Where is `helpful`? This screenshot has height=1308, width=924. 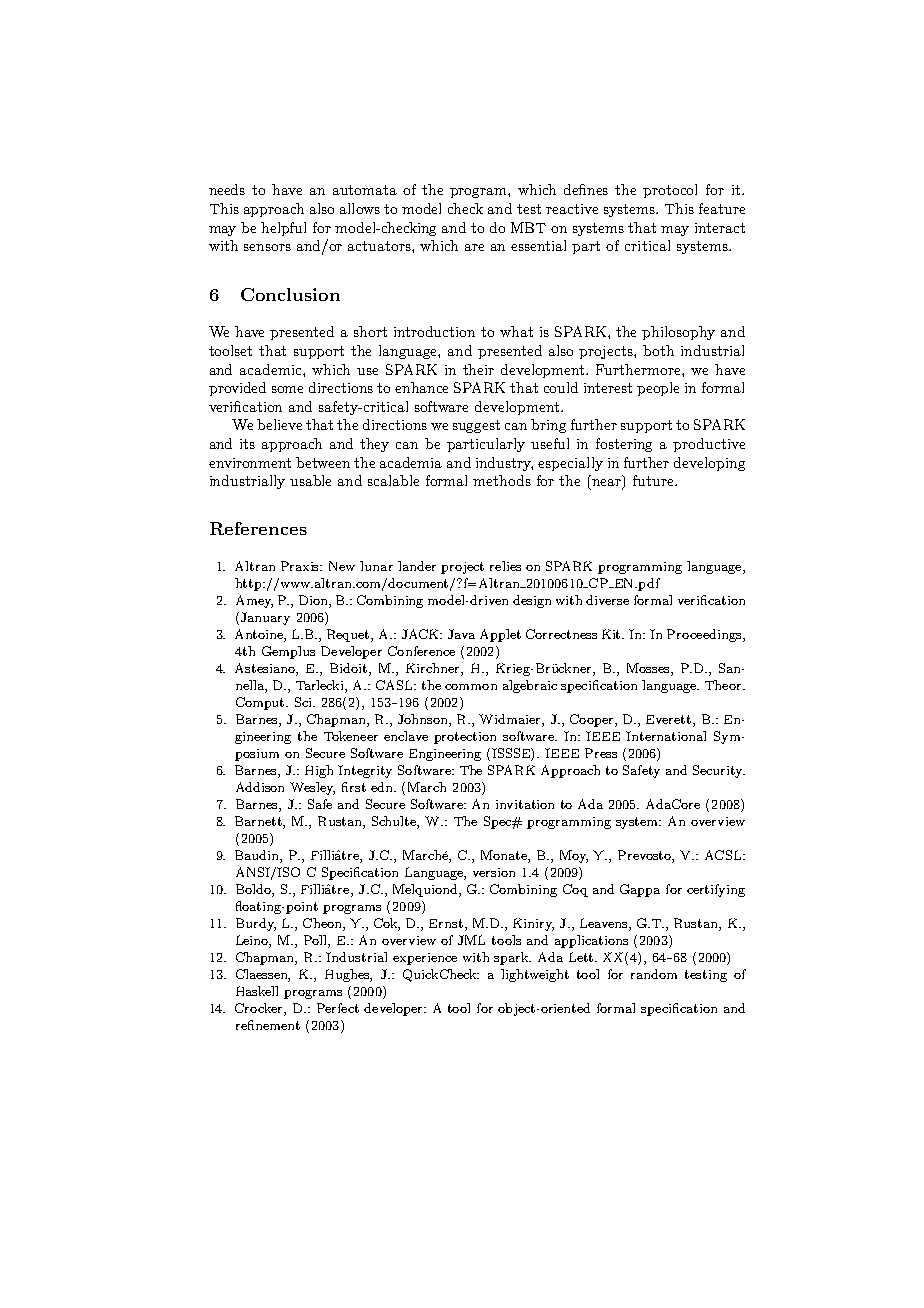
helpful is located at coordinates (283, 229).
